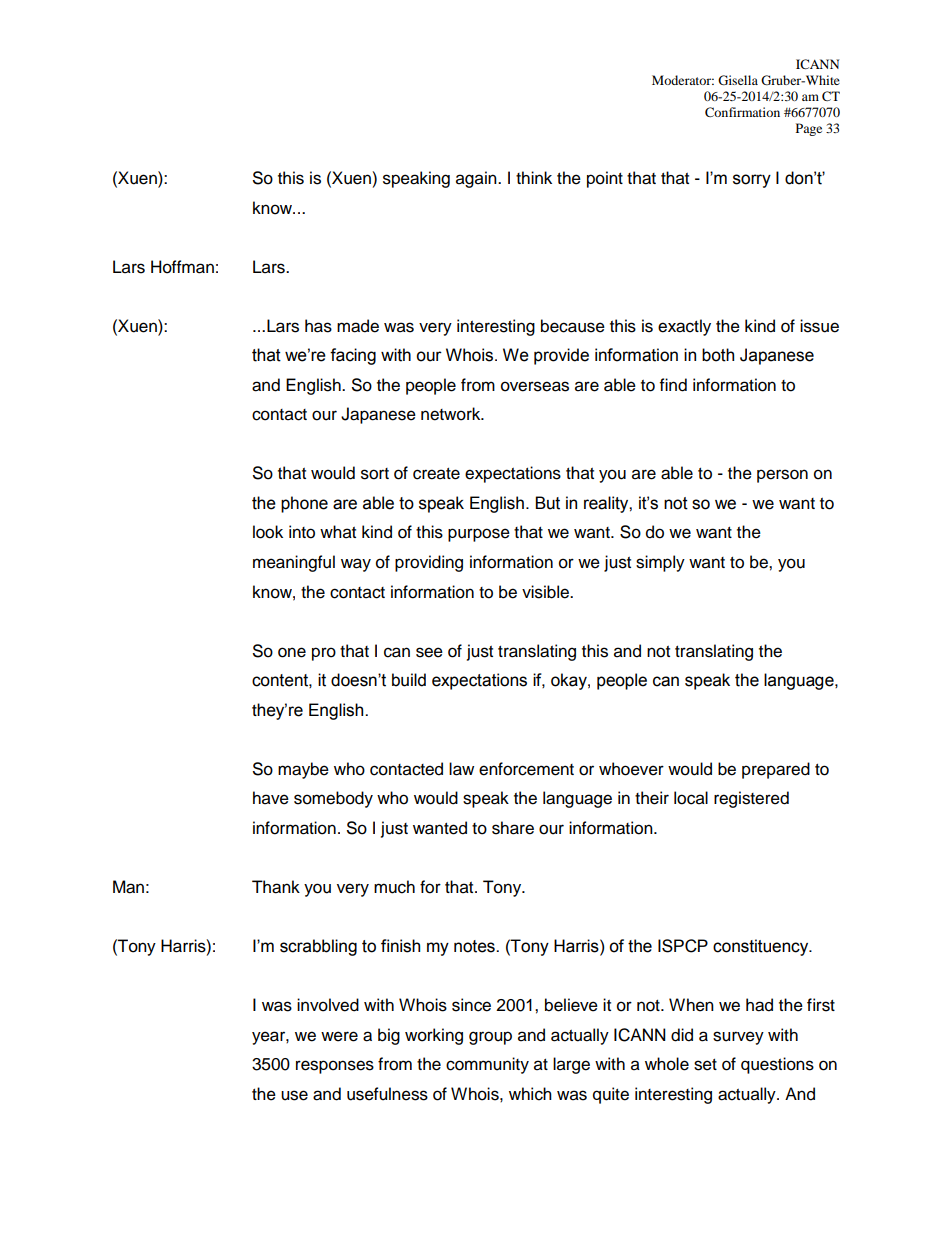 The width and height of the document is (952, 1233). I want to click on Confirmation, so click(742, 112).
